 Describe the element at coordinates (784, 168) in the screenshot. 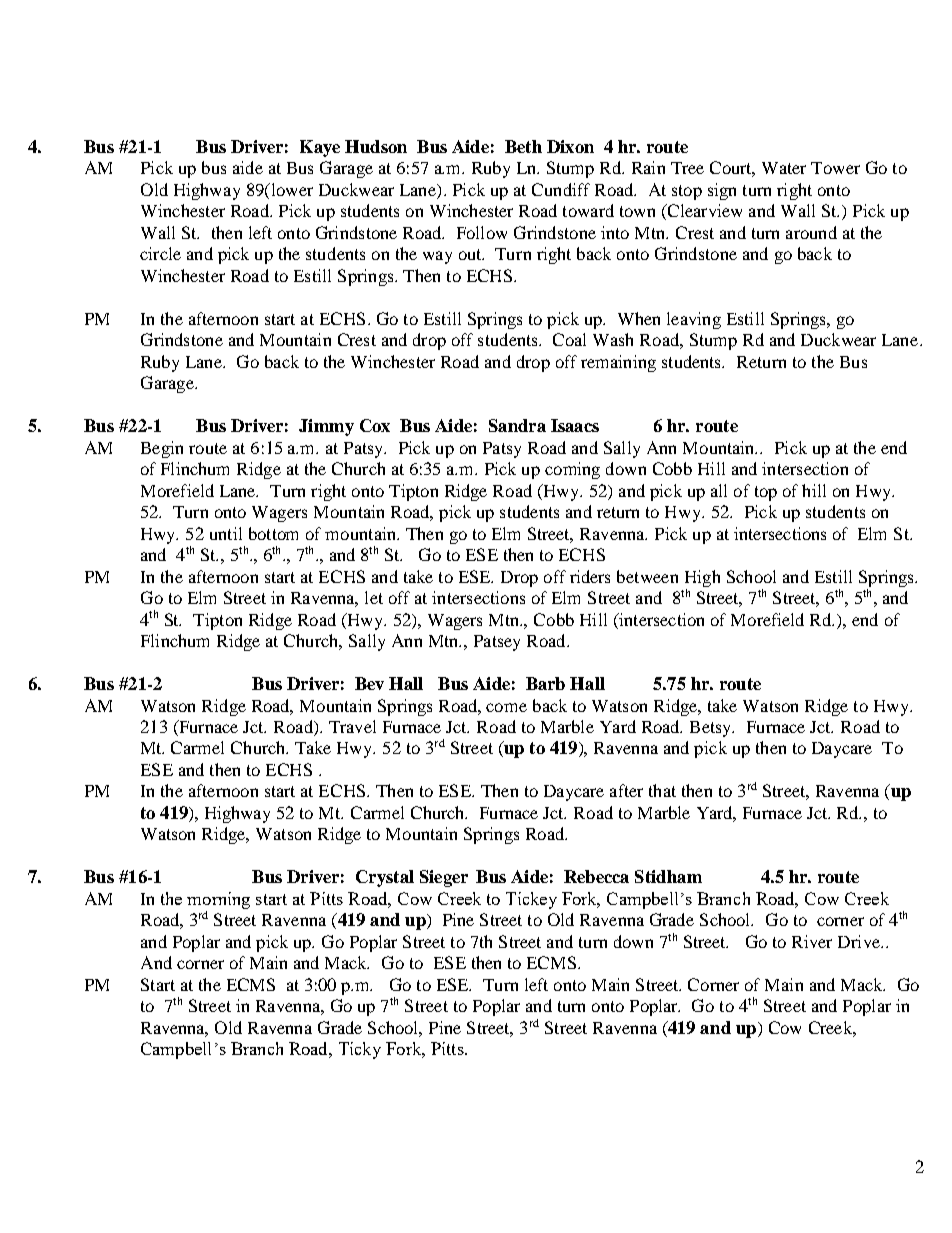

I see `Water` at that location.
